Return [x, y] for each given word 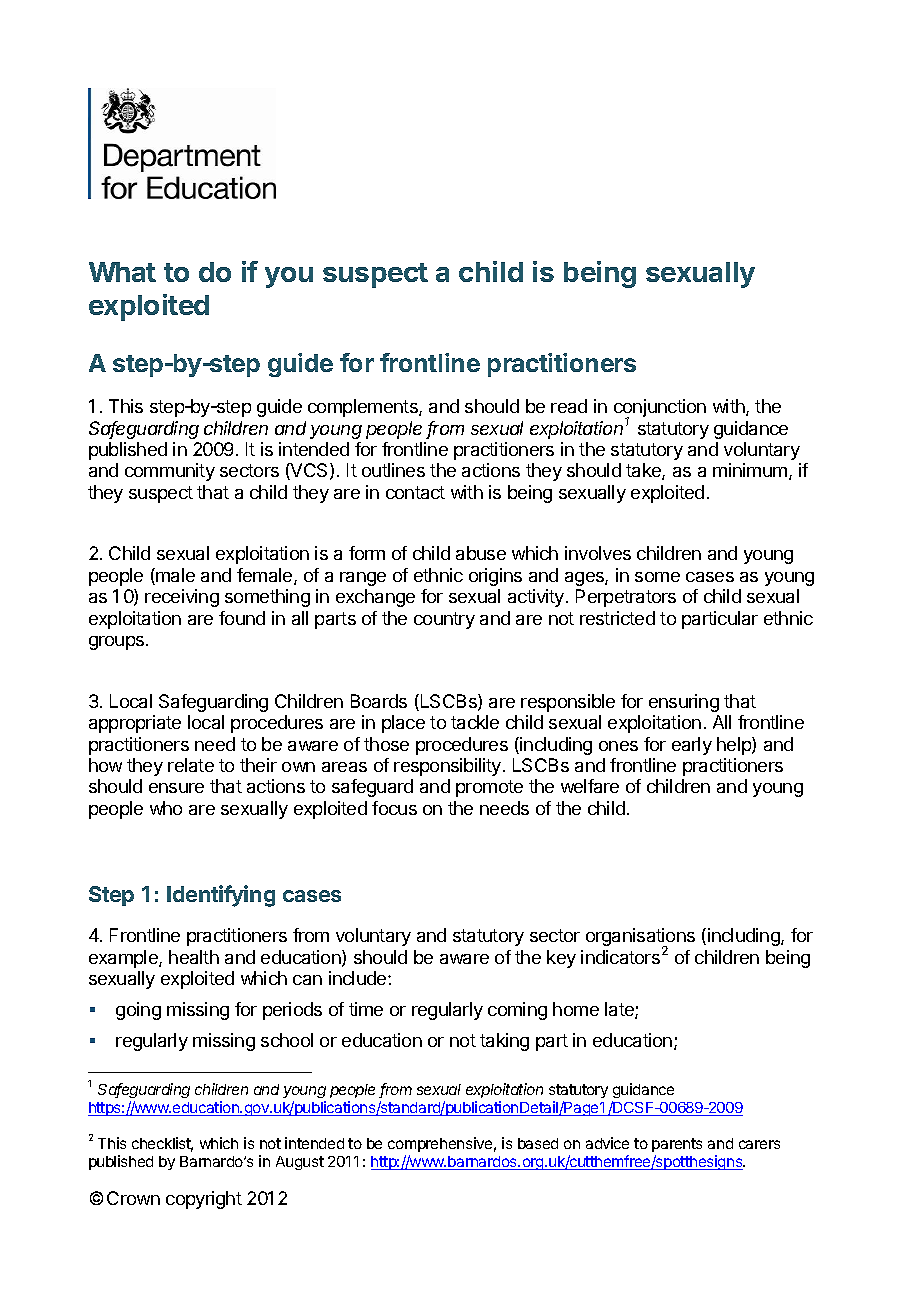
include [359, 978]
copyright [204, 1200]
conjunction [660, 409]
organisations [640, 938]
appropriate [135, 724]
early [692, 746]
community [170, 472]
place [403, 724]
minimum [750, 470]
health [194, 957]
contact [415, 492]
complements [364, 408]
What [122, 272]
